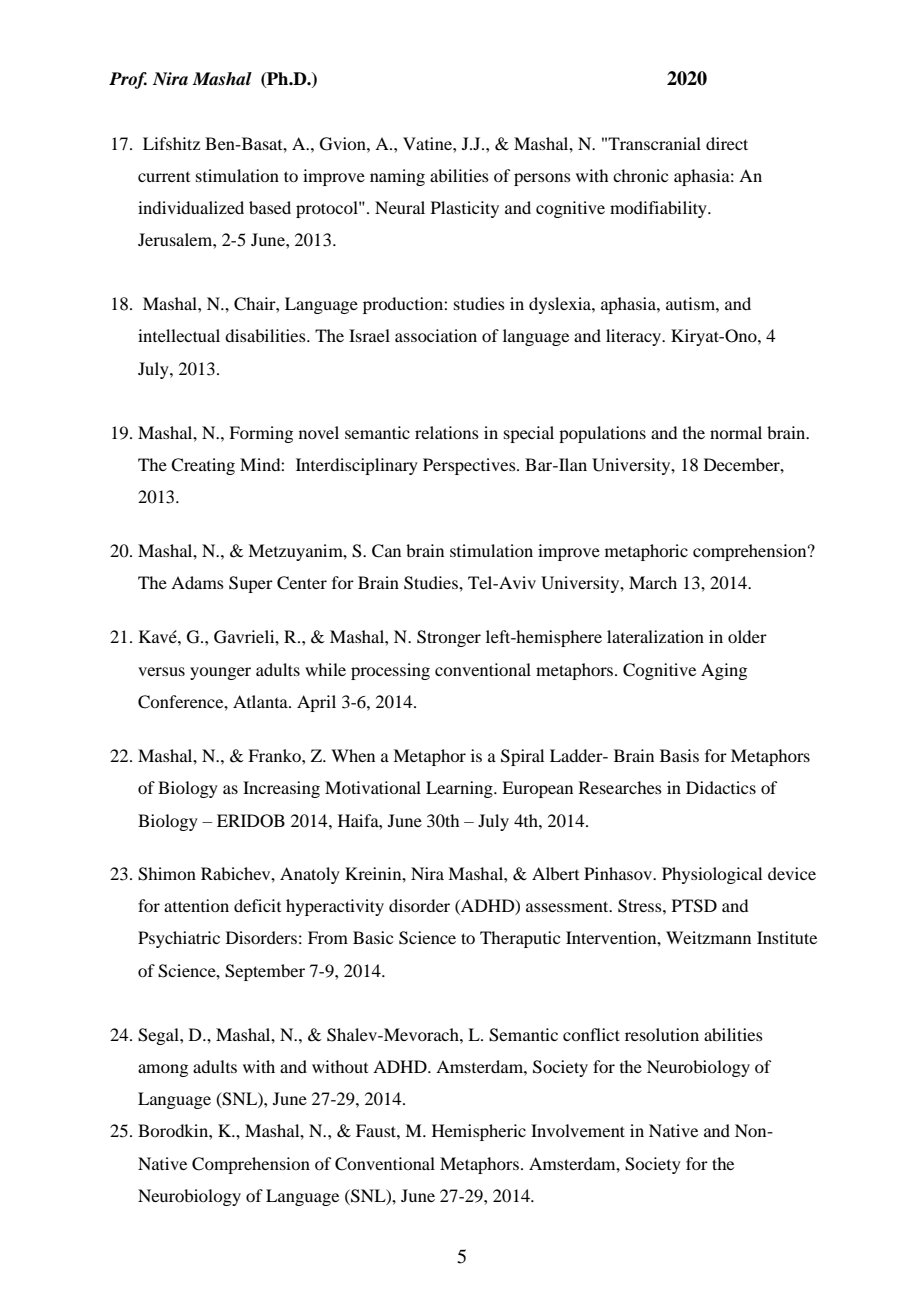  Describe the element at coordinates (747, 636) in the image. I see `older` at that location.
